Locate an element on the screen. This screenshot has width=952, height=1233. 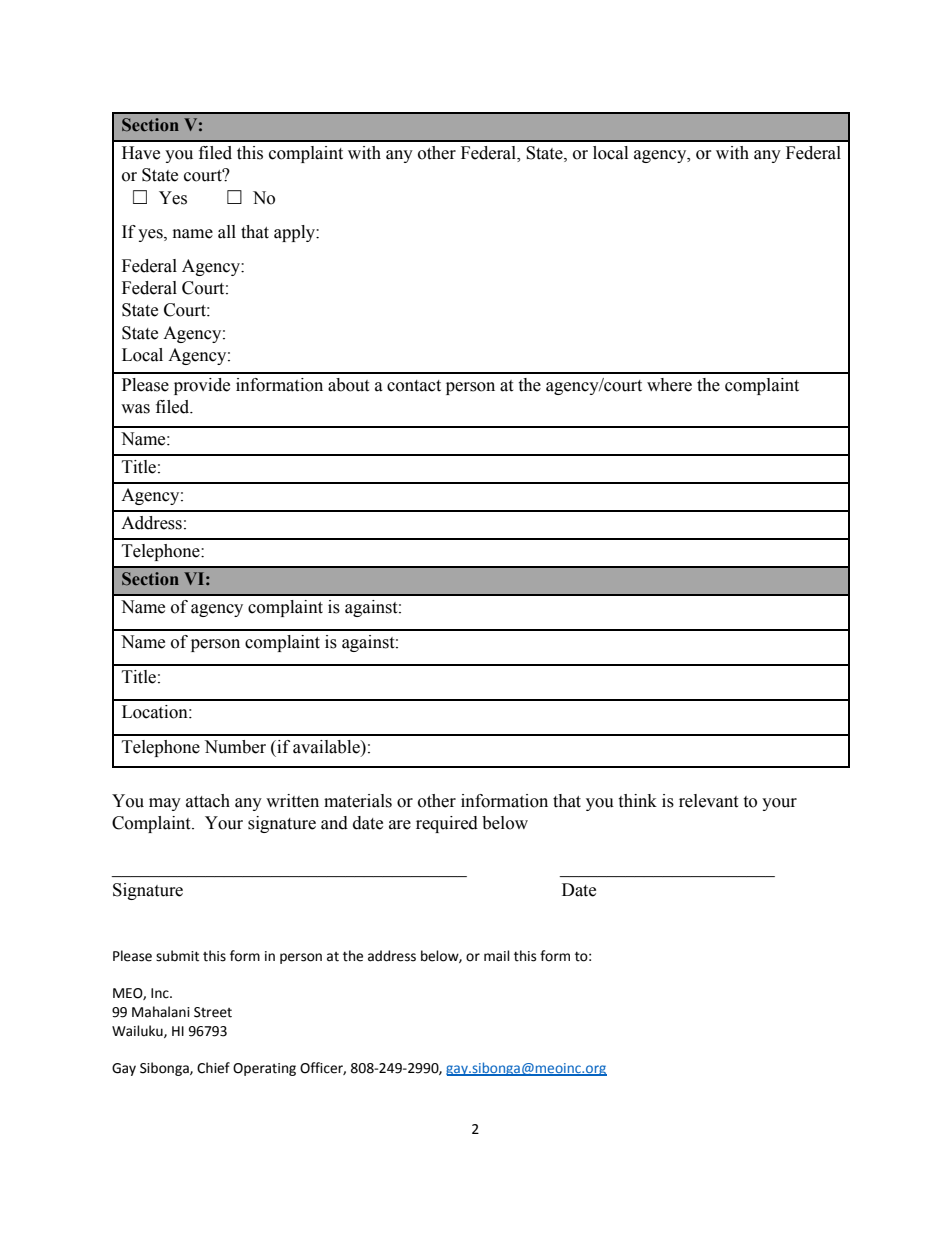
where is located at coordinates (669, 385).
